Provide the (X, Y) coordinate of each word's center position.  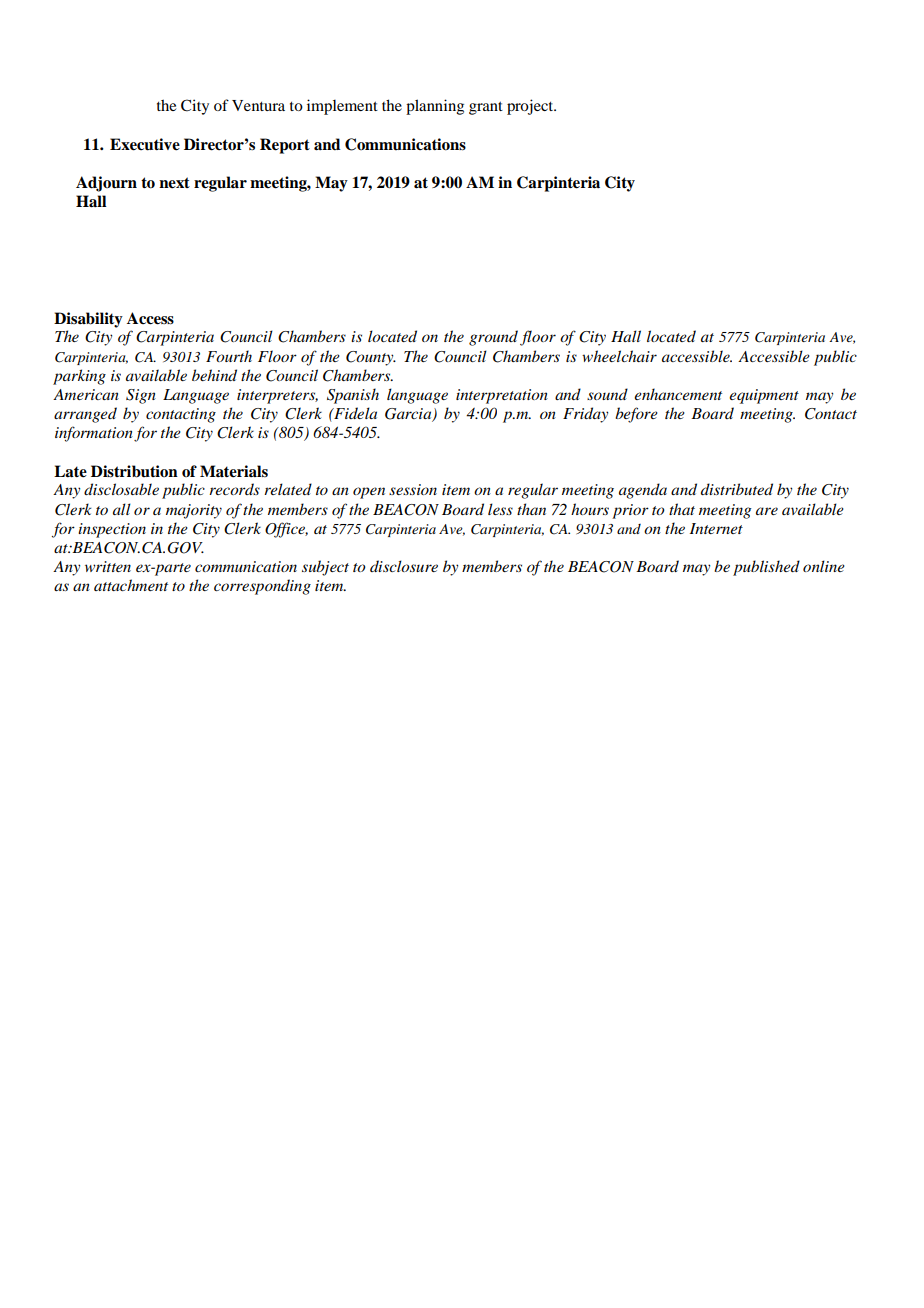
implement (342, 107)
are (767, 511)
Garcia (409, 415)
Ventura (258, 105)
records (234, 489)
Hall (626, 336)
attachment (131, 585)
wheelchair (619, 356)
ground (493, 338)
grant (486, 108)
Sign (141, 396)
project (531, 107)
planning (435, 107)
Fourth (229, 356)
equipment (764, 396)
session (413, 489)
